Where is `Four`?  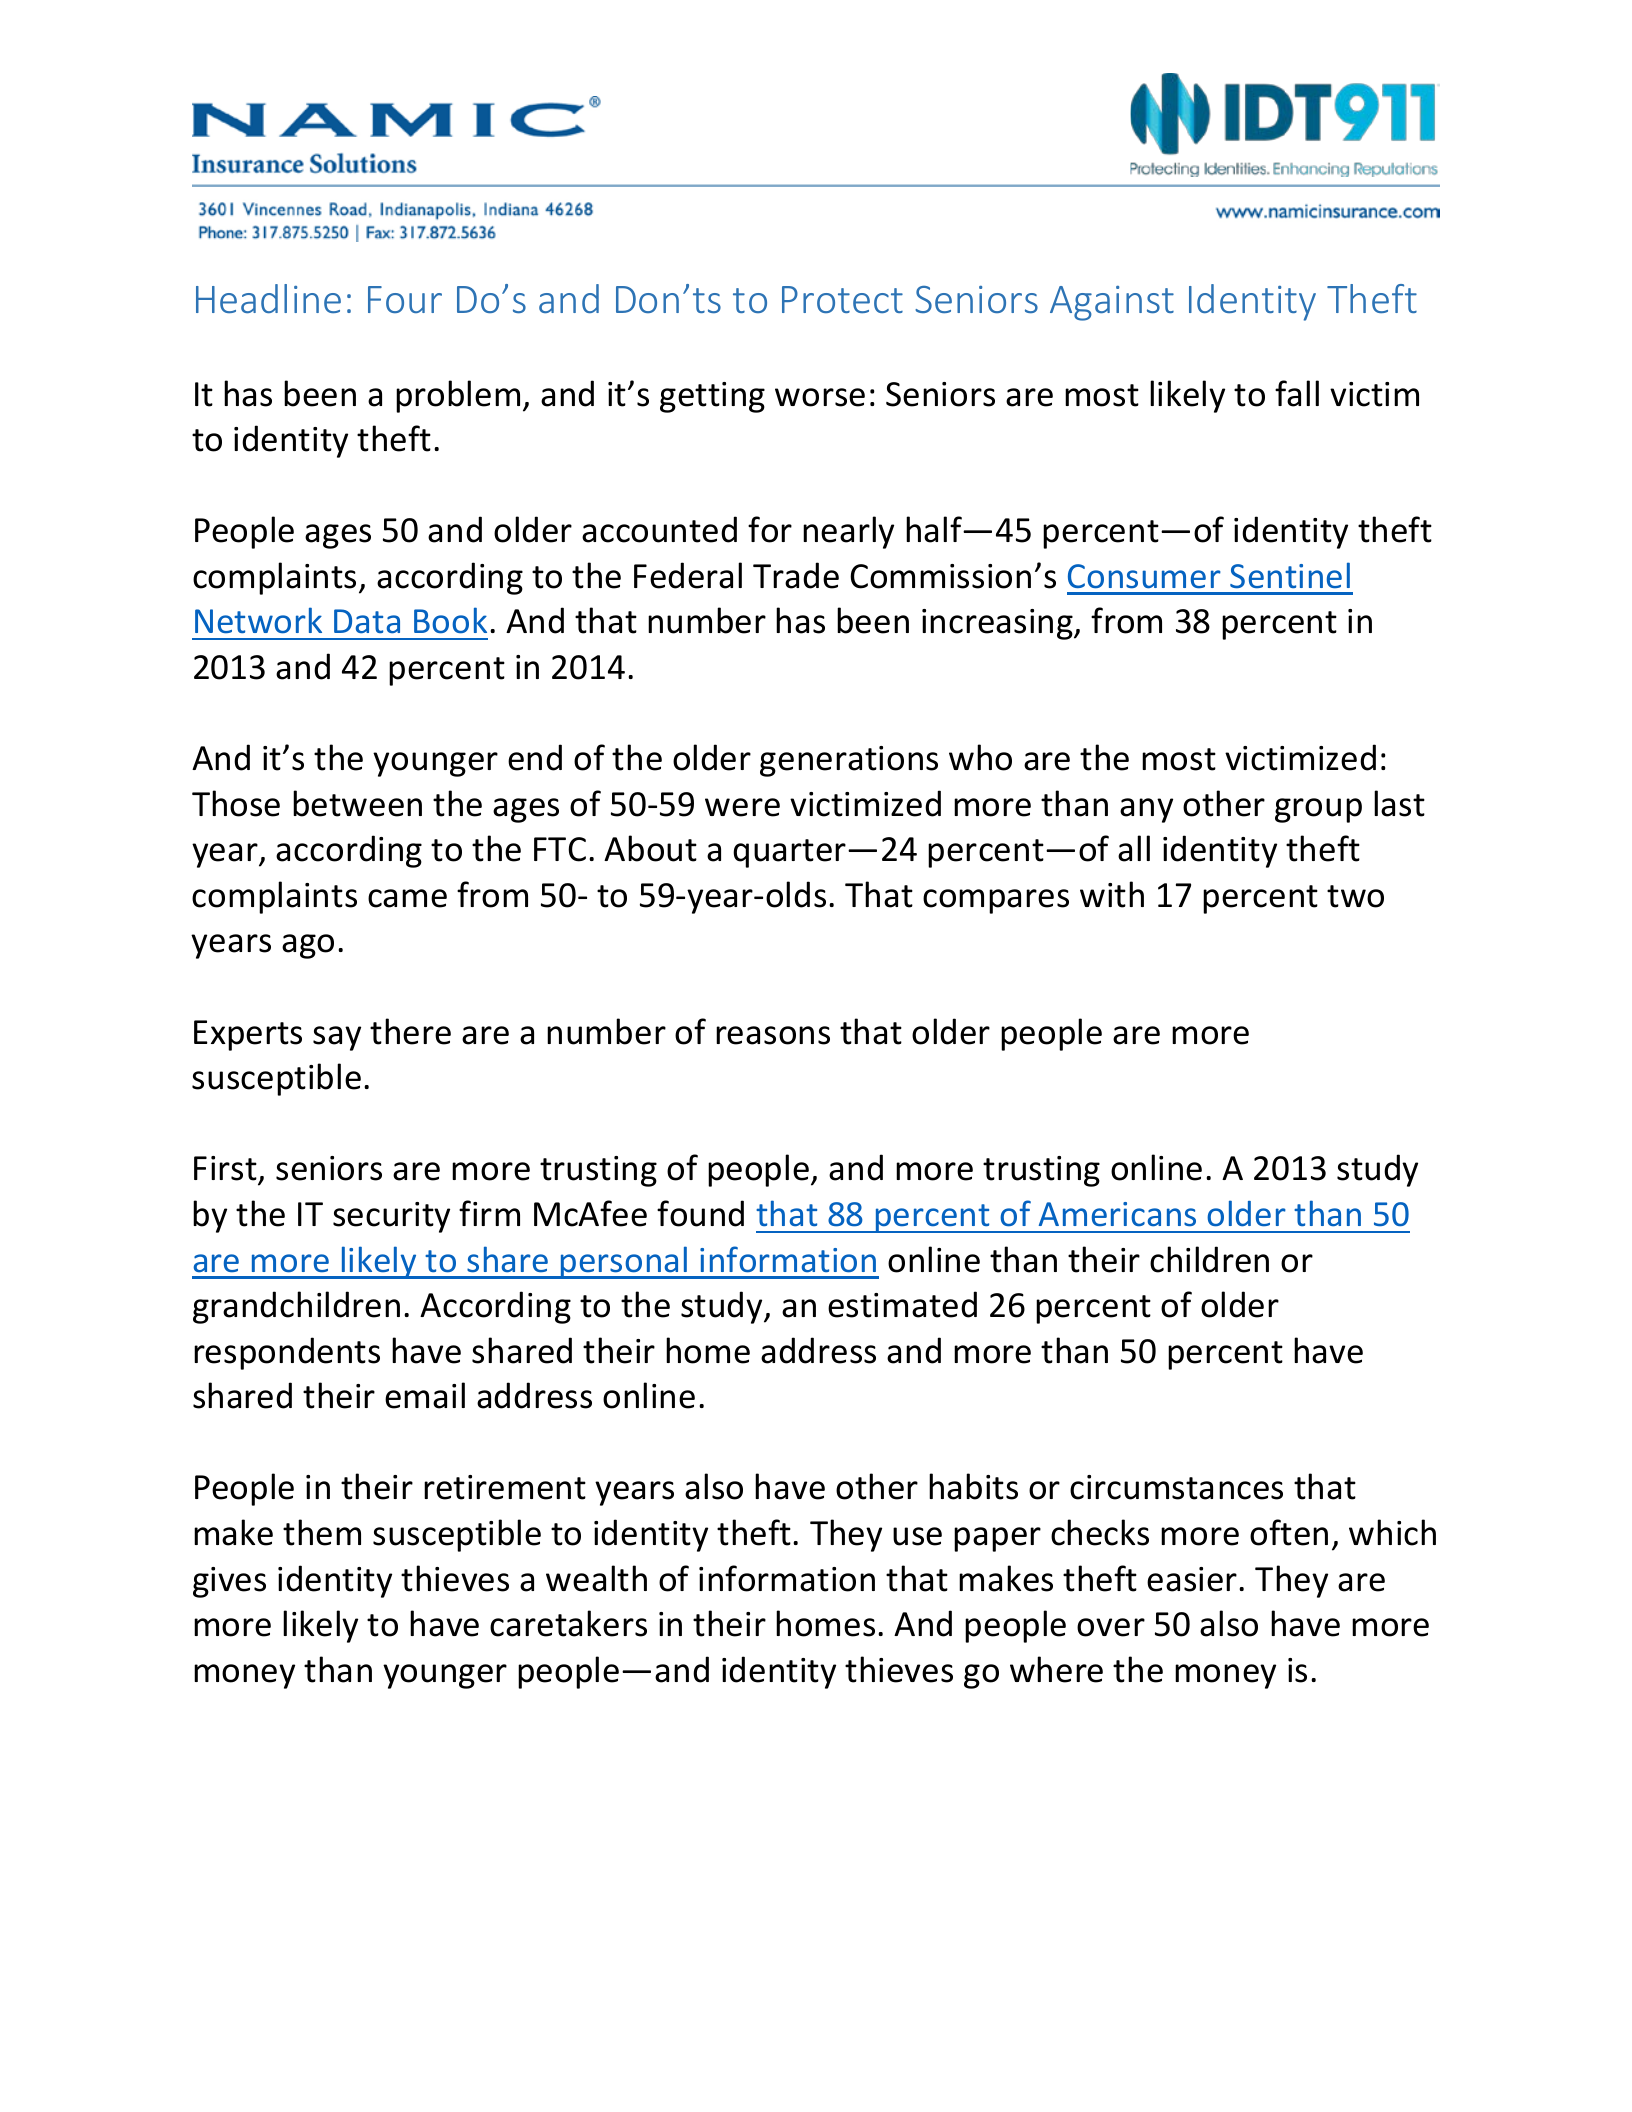
Four is located at coordinates (405, 299).
